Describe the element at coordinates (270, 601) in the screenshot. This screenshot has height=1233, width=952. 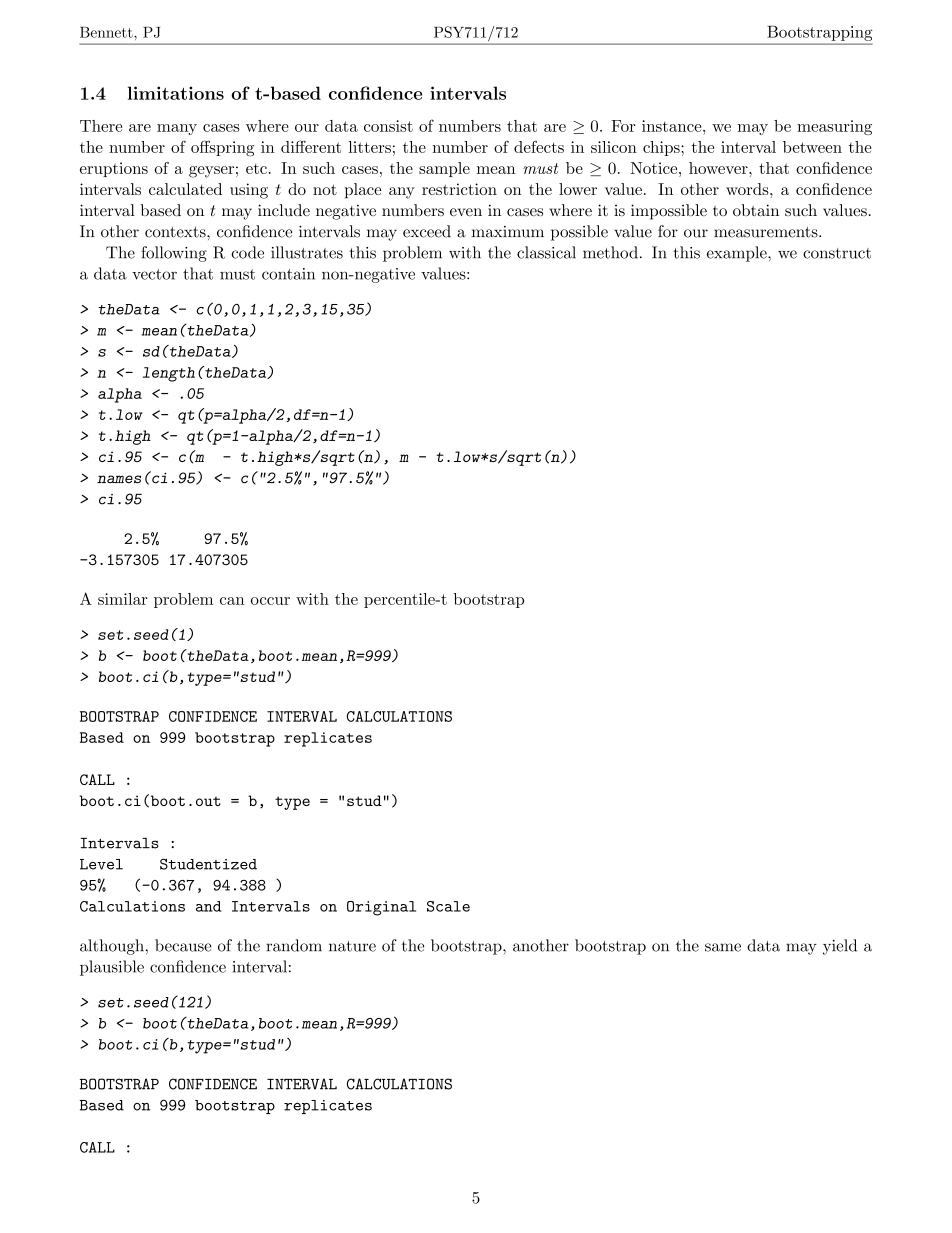
I see `occur` at that location.
